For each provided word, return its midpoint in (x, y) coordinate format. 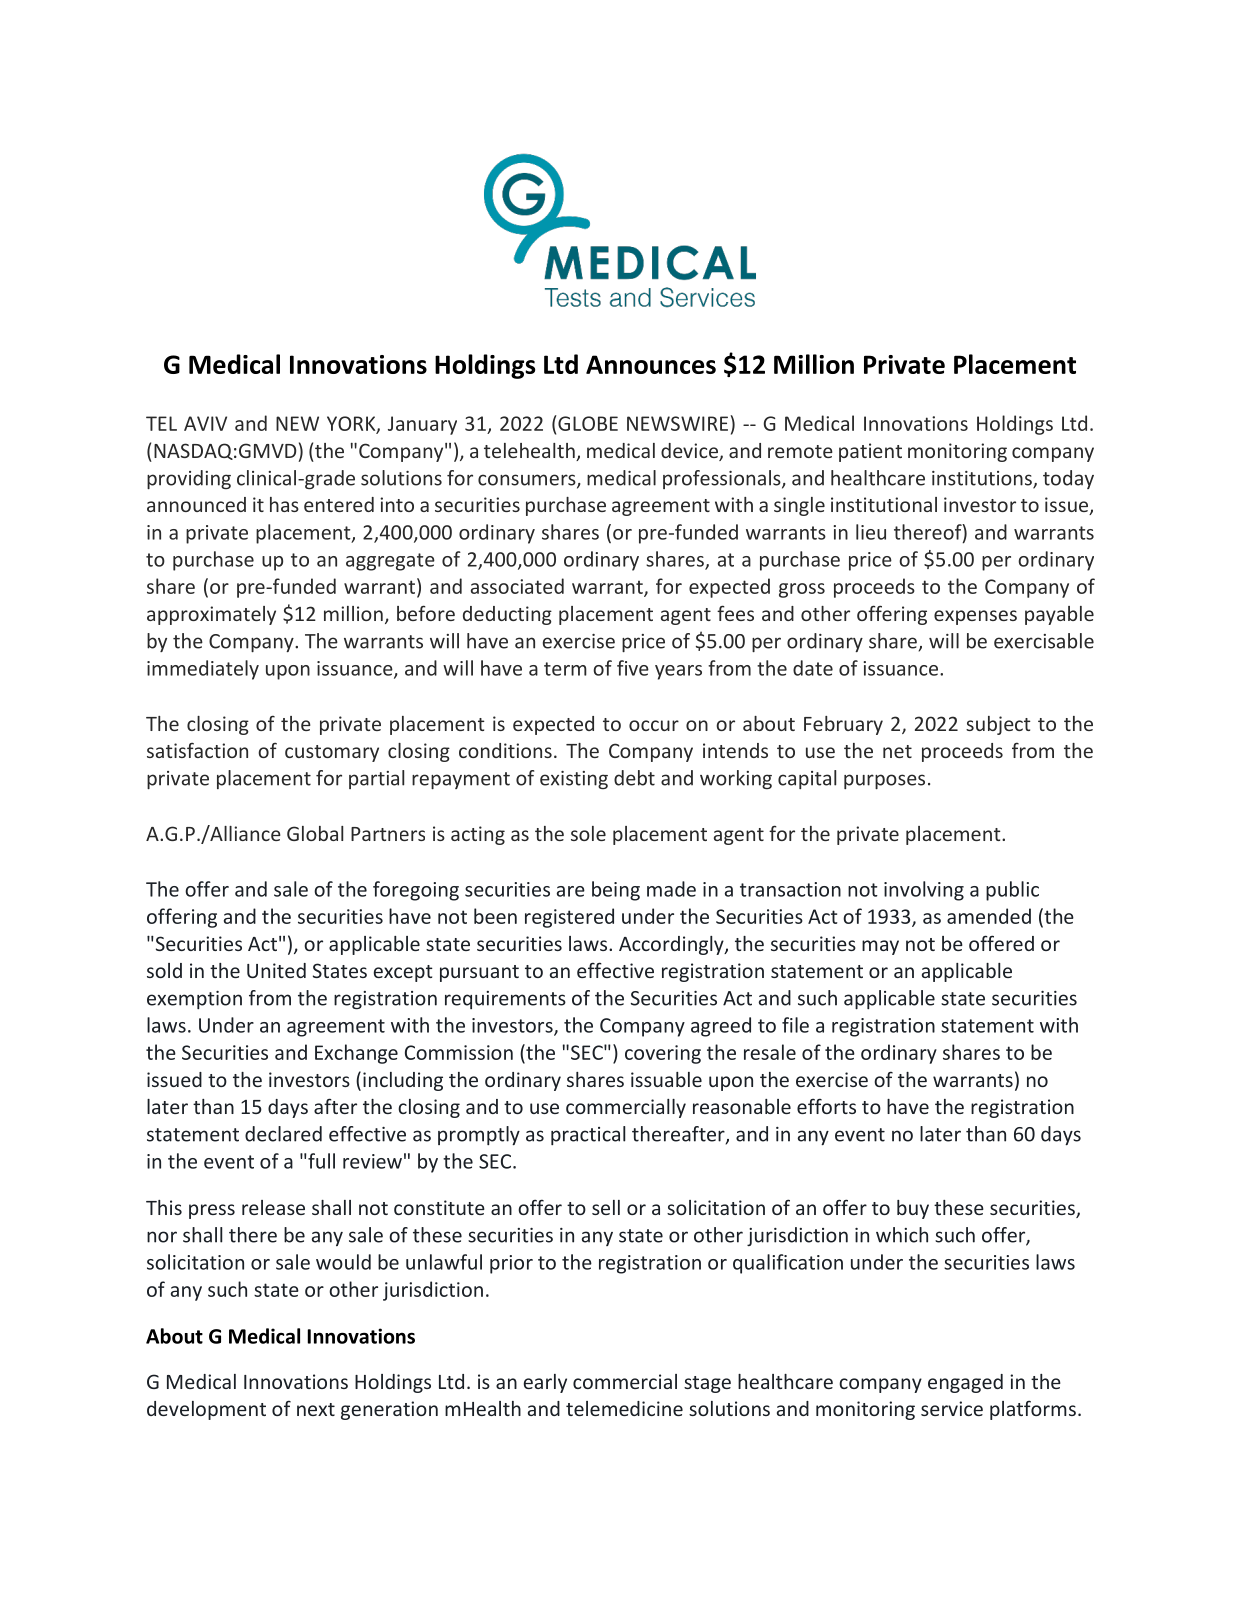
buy (913, 1209)
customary (332, 753)
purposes (884, 781)
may (880, 947)
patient (870, 452)
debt (634, 778)
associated (517, 586)
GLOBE (587, 423)
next (316, 1409)
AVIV (205, 423)
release (273, 1207)
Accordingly (672, 945)
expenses (975, 617)
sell (606, 1207)
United (276, 970)
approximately (211, 615)
